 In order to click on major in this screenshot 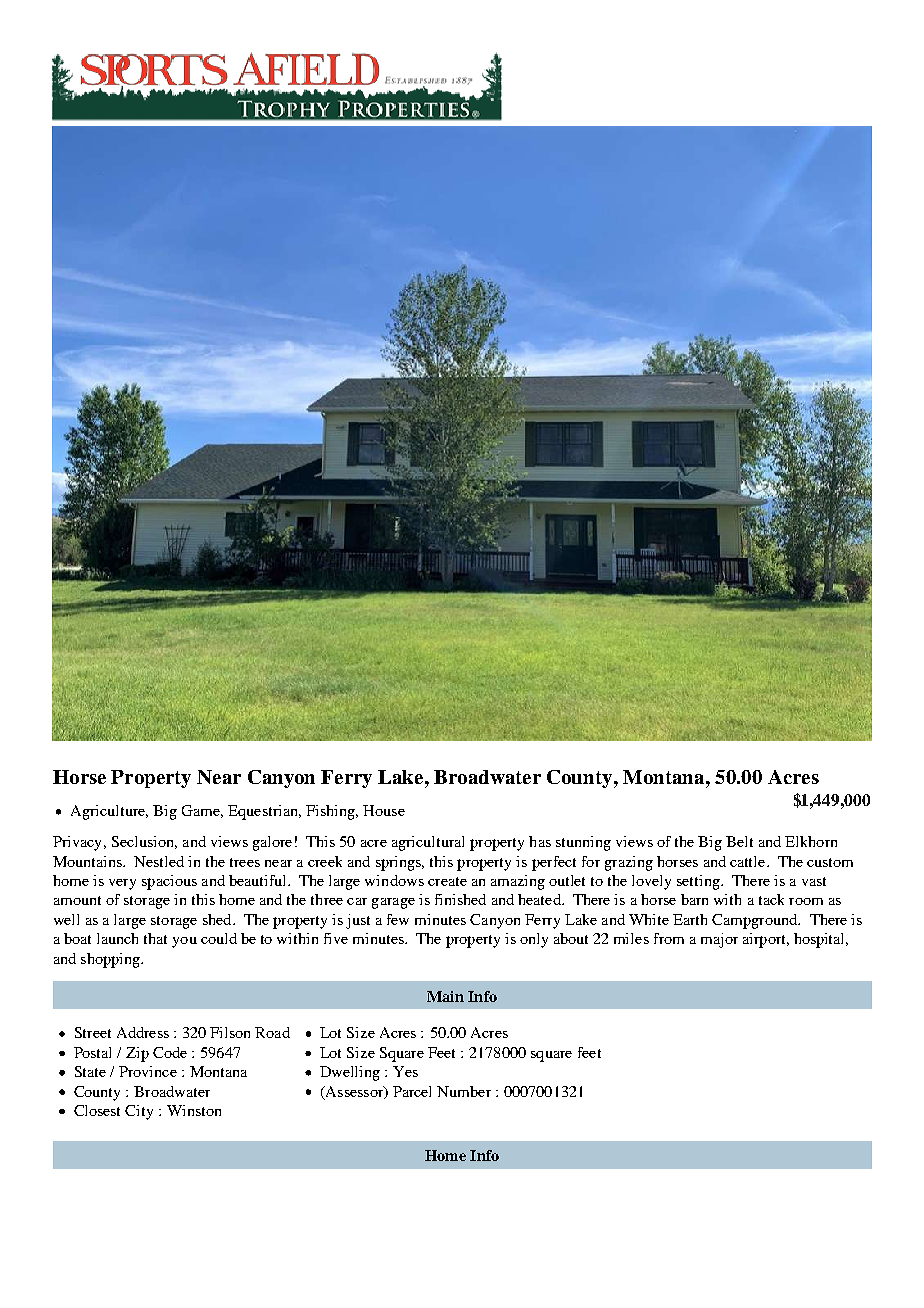, I will do `click(719, 940)`.
